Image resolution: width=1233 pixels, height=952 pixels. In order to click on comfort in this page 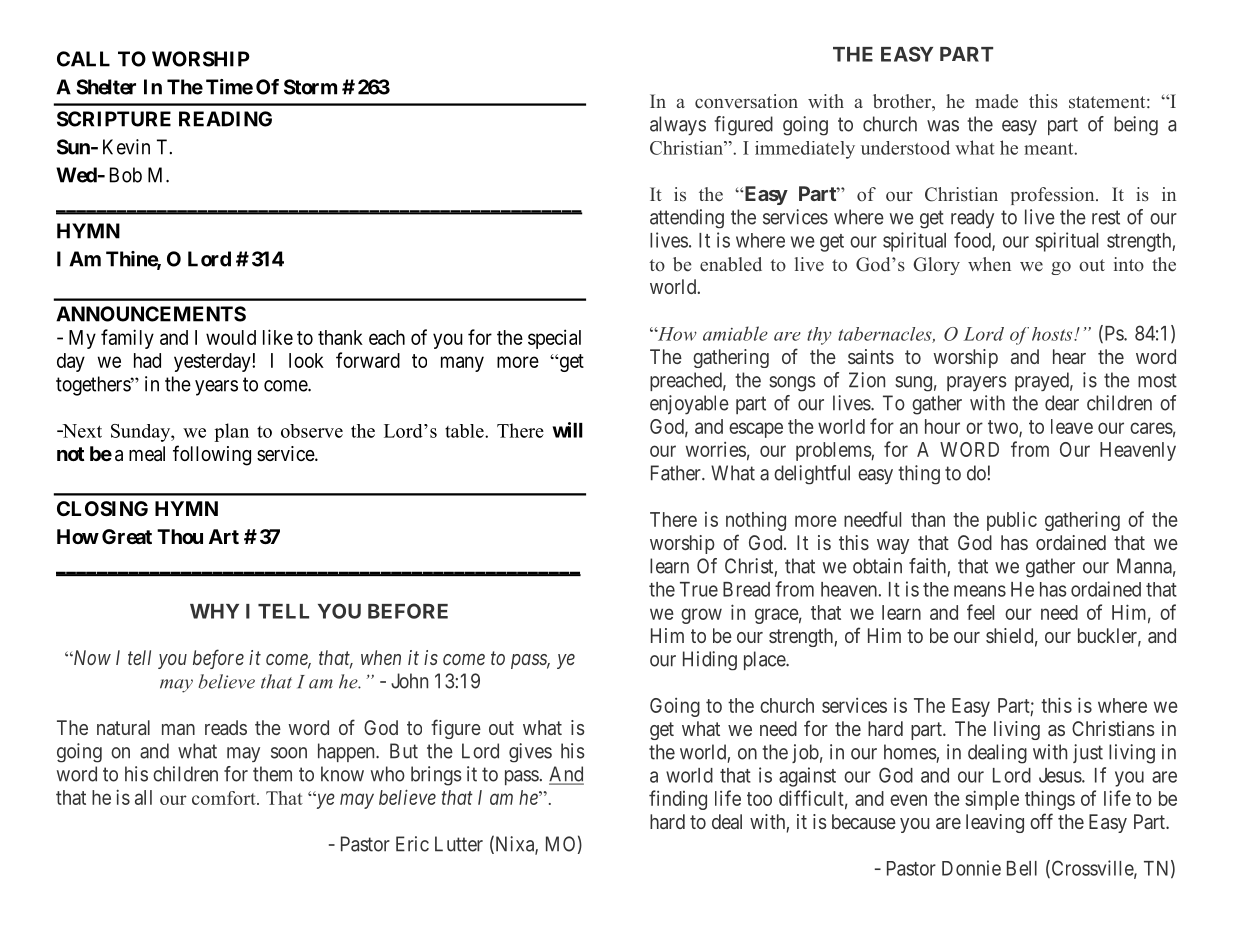, I will do `click(225, 798)`.
